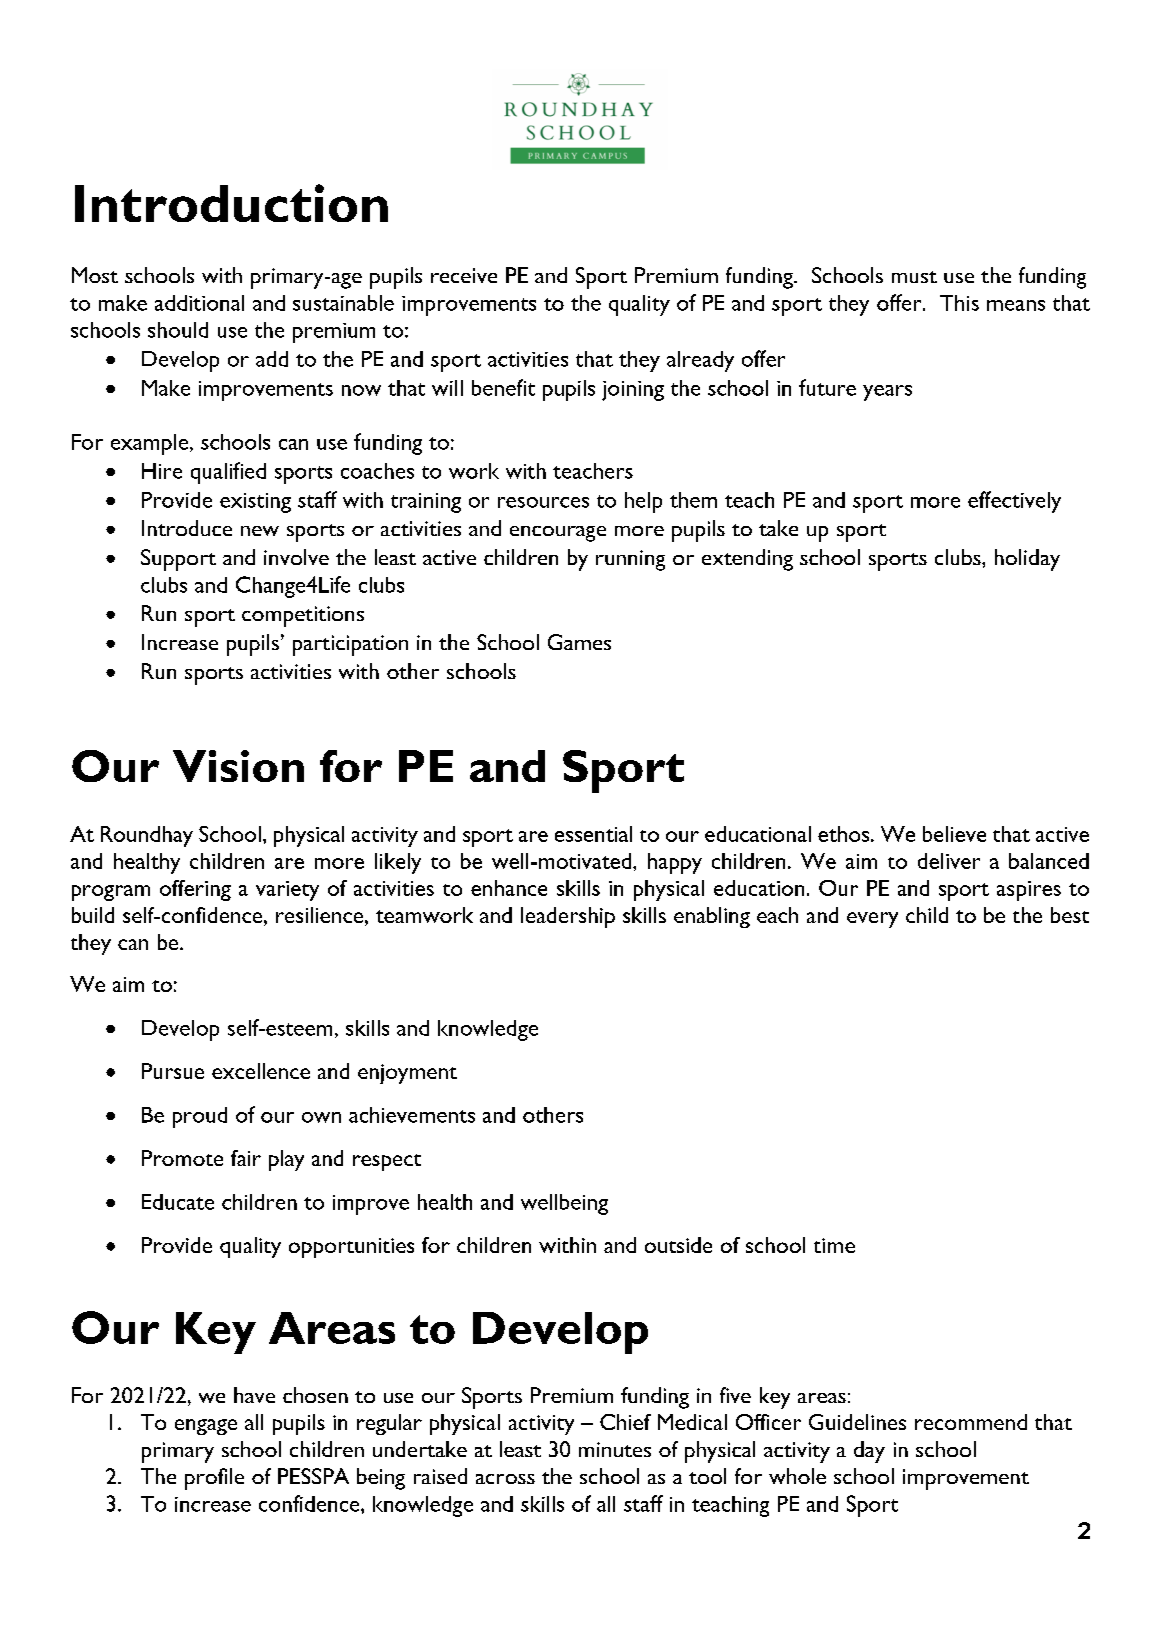 Image resolution: width=1160 pixels, height=1640 pixels. I want to click on recommend, so click(971, 1422).
